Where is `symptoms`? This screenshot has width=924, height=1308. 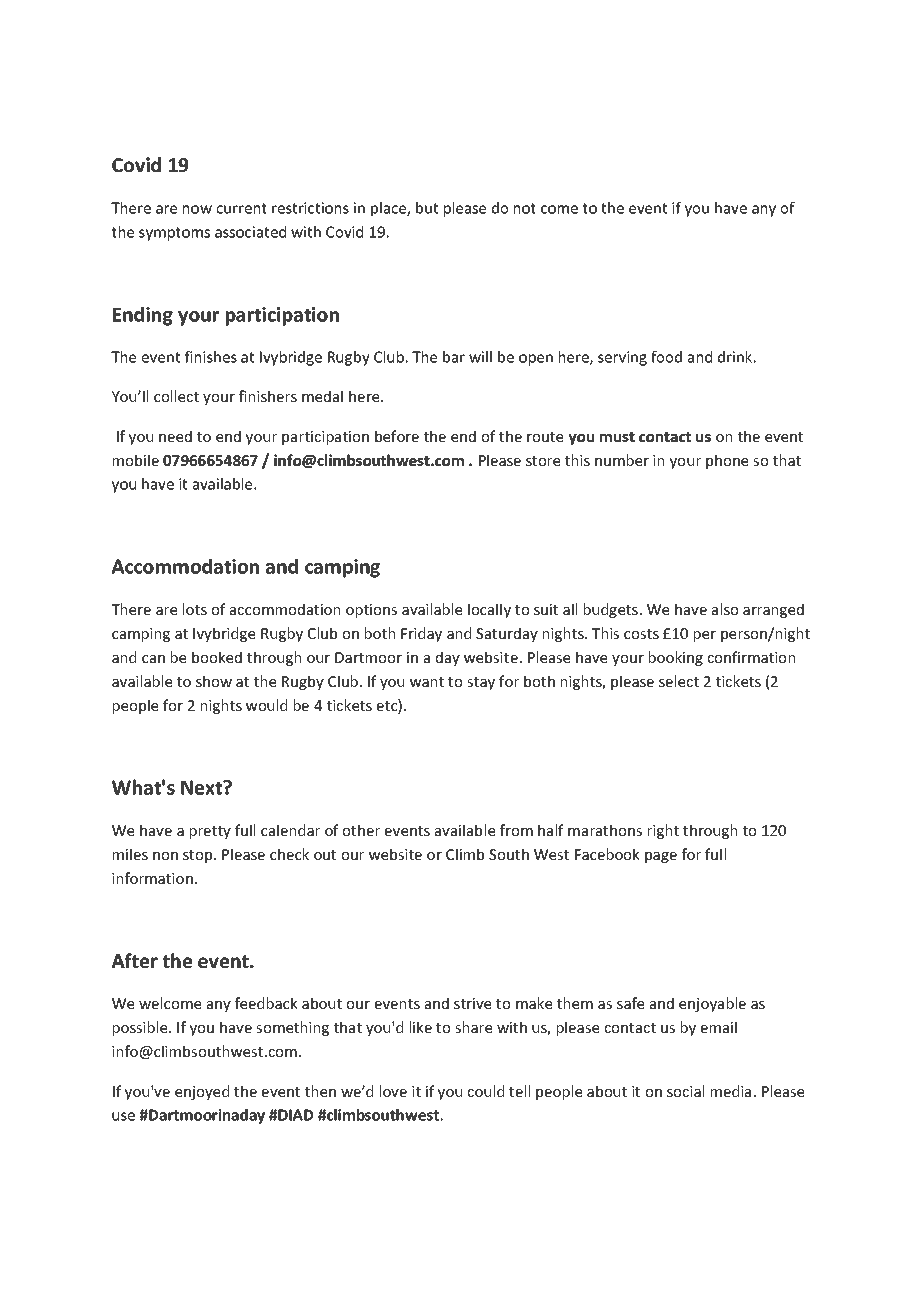
symptoms is located at coordinates (174, 234).
